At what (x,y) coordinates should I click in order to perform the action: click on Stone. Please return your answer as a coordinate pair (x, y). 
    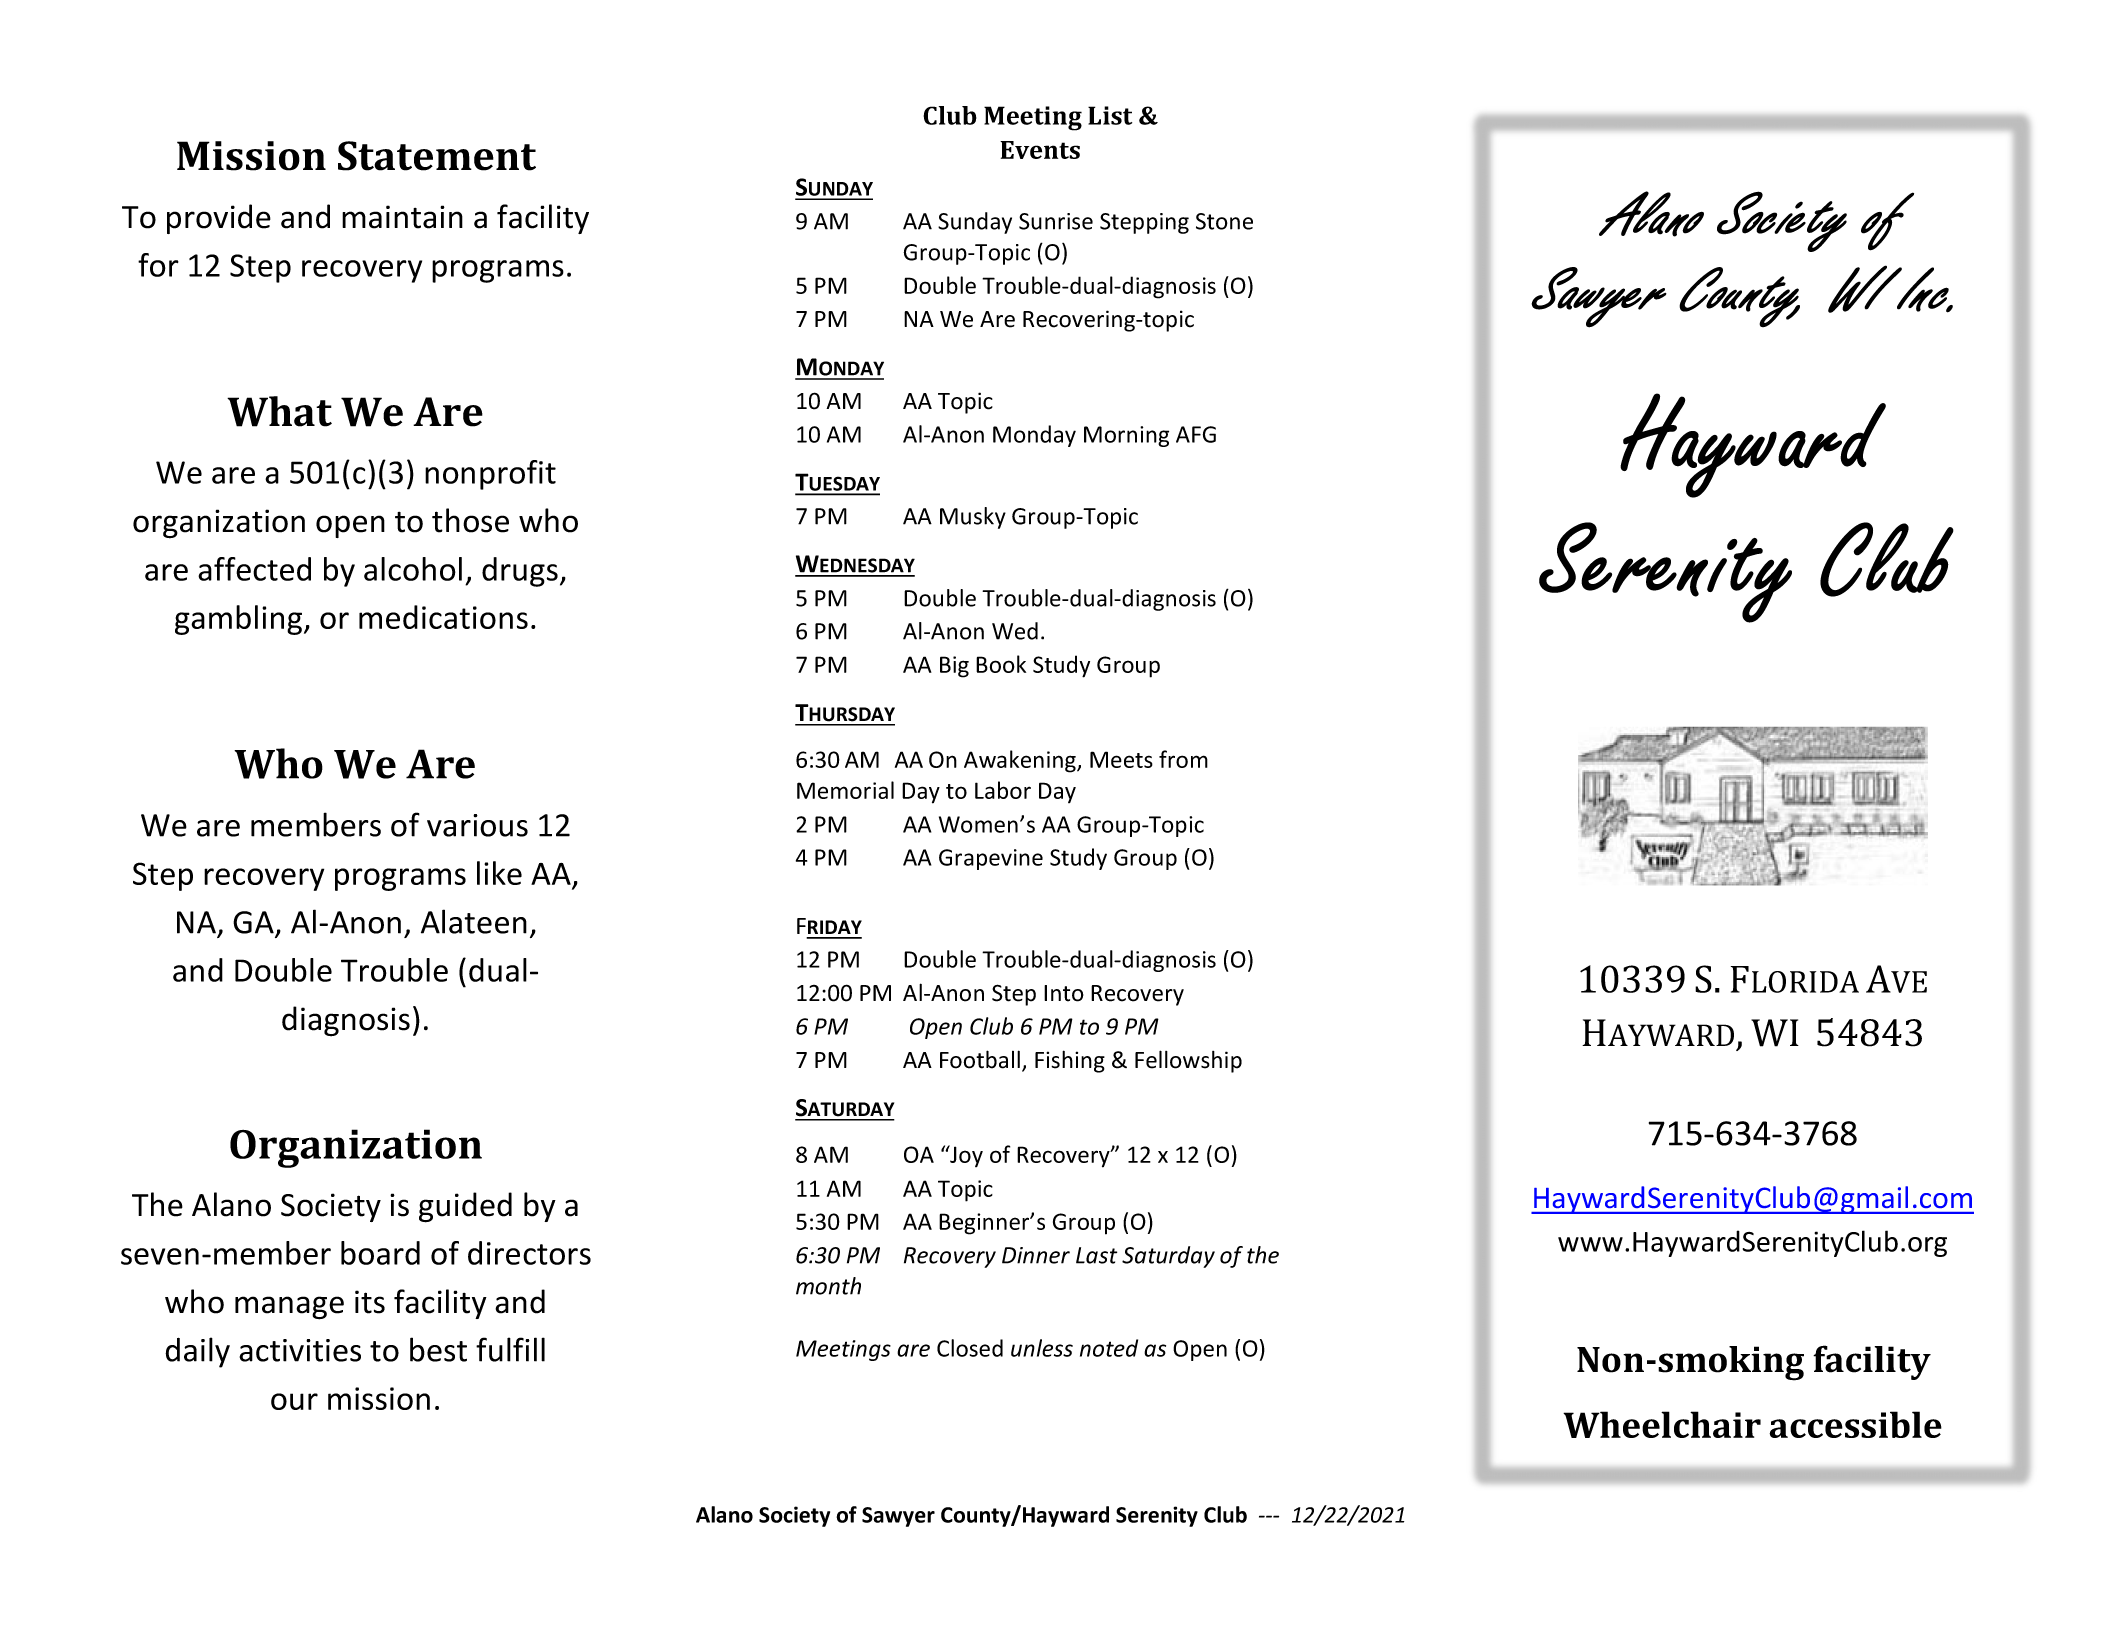
    Looking at the image, I should click on (1224, 221).
